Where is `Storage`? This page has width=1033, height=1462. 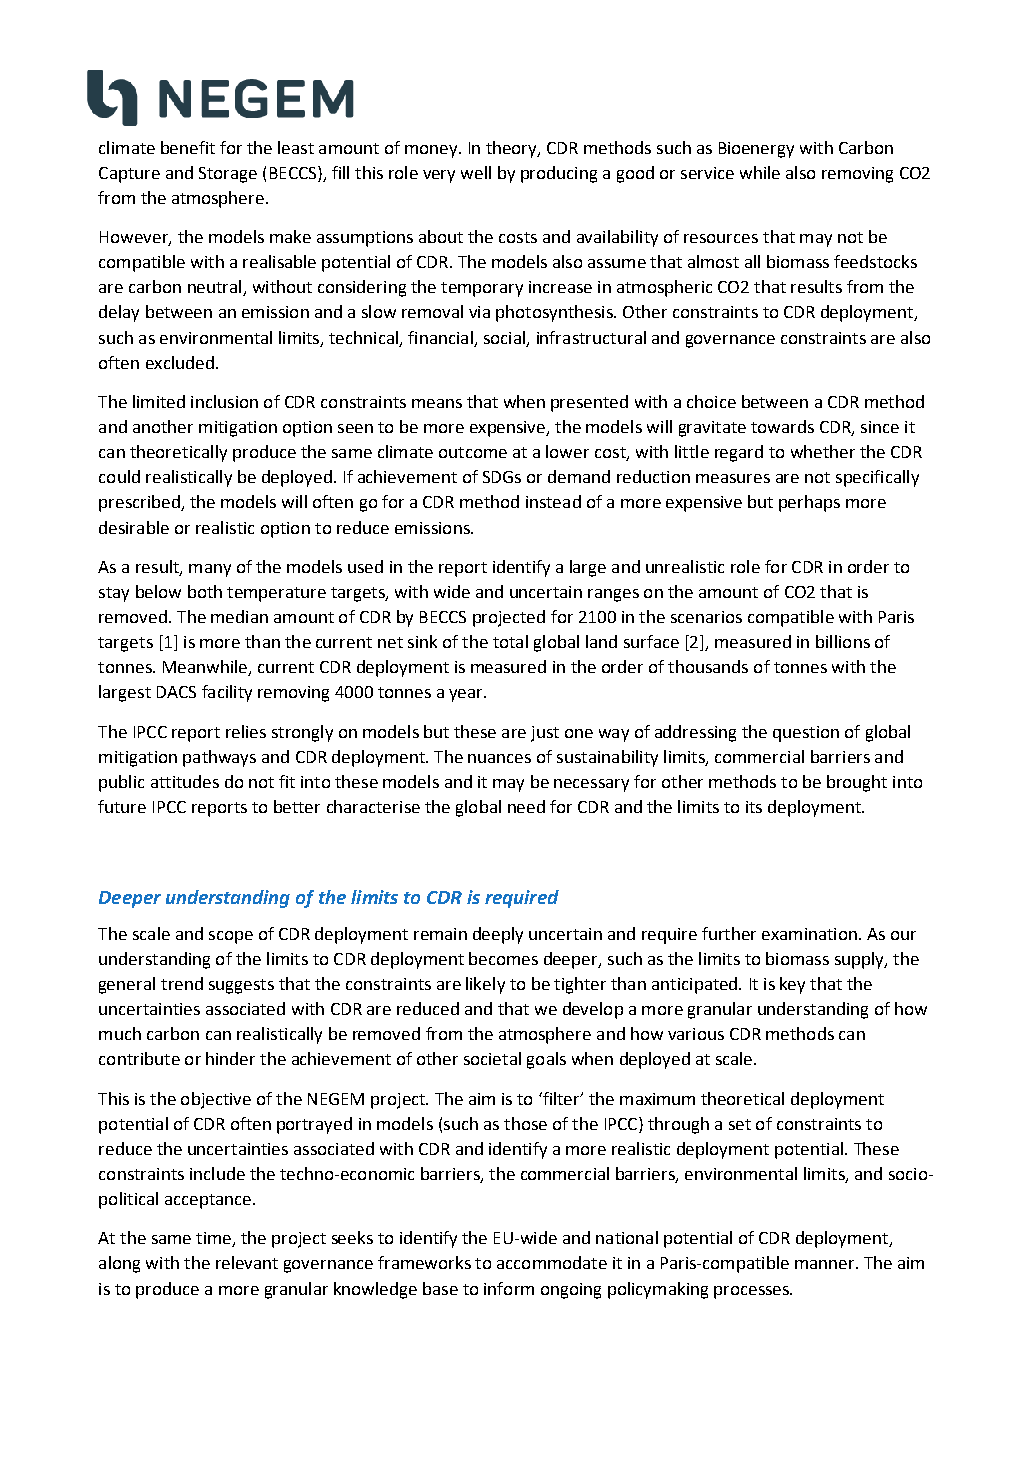
Storage is located at coordinates (228, 175).
